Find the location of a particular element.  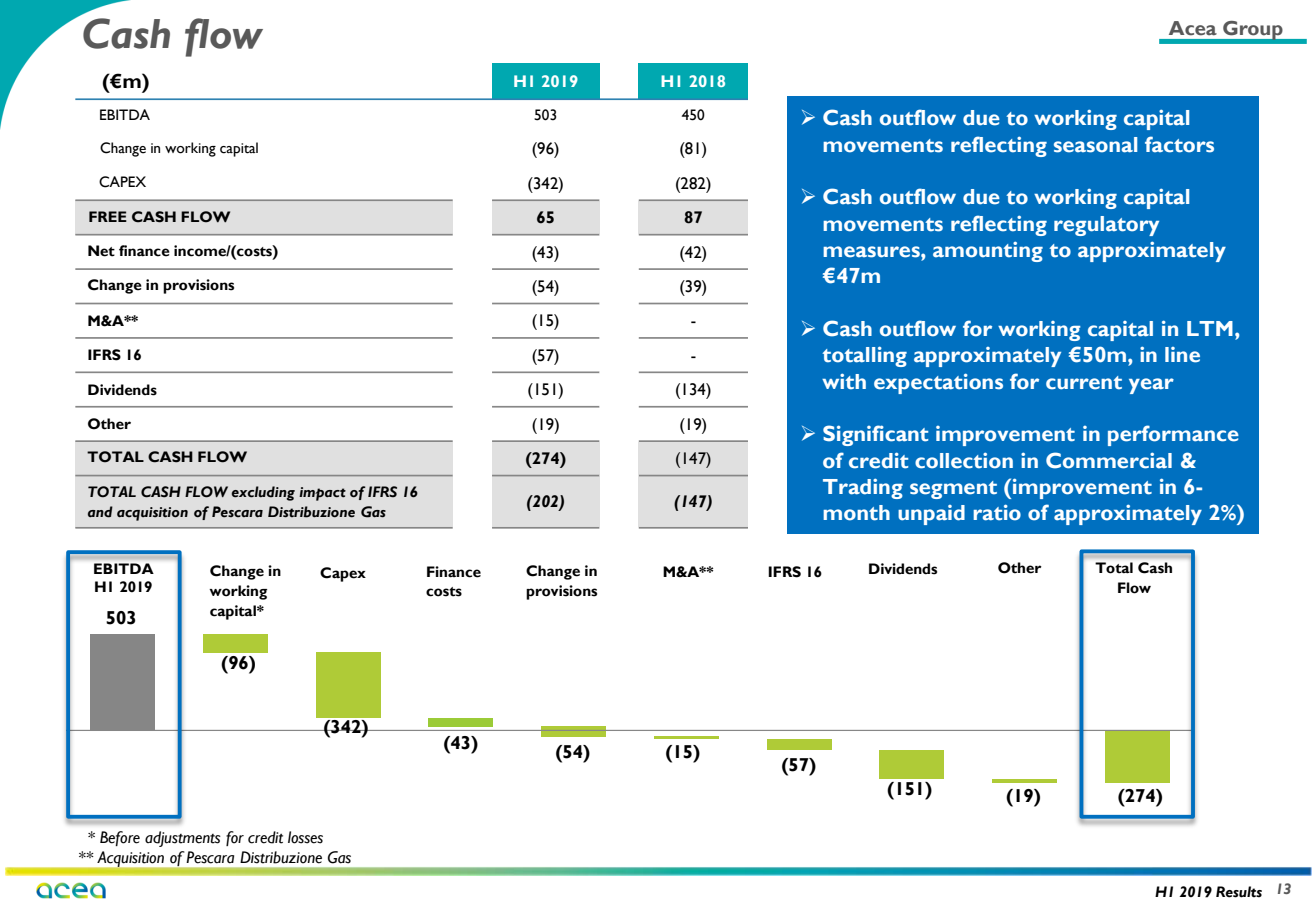

Trading is located at coordinates (863, 488).
